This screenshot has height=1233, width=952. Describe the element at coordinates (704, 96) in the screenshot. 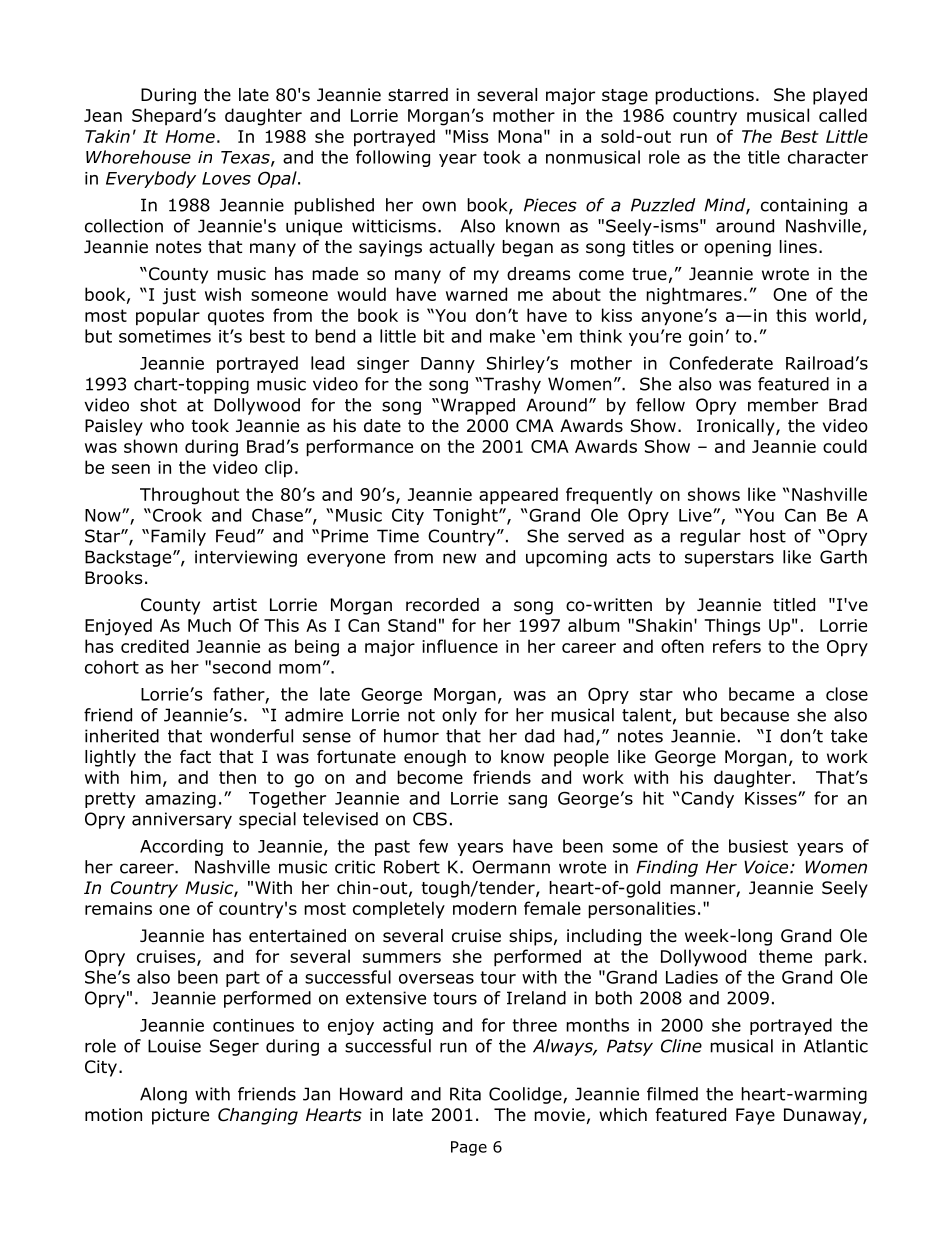

I see `productions` at that location.
